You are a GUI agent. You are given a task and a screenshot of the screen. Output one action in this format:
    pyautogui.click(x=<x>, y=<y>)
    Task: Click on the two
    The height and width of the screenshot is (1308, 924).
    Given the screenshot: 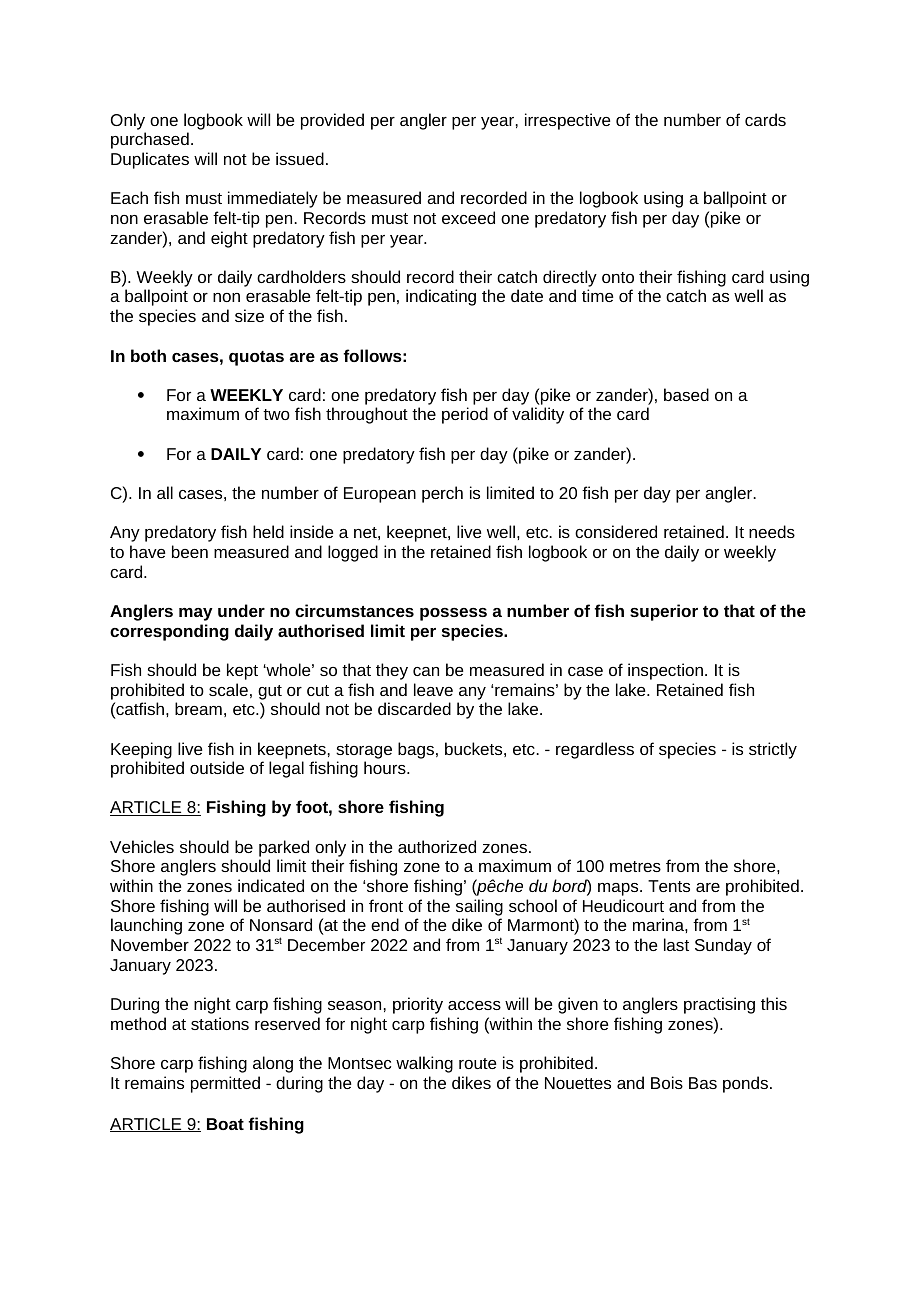 What is the action you would take?
    pyautogui.click(x=276, y=414)
